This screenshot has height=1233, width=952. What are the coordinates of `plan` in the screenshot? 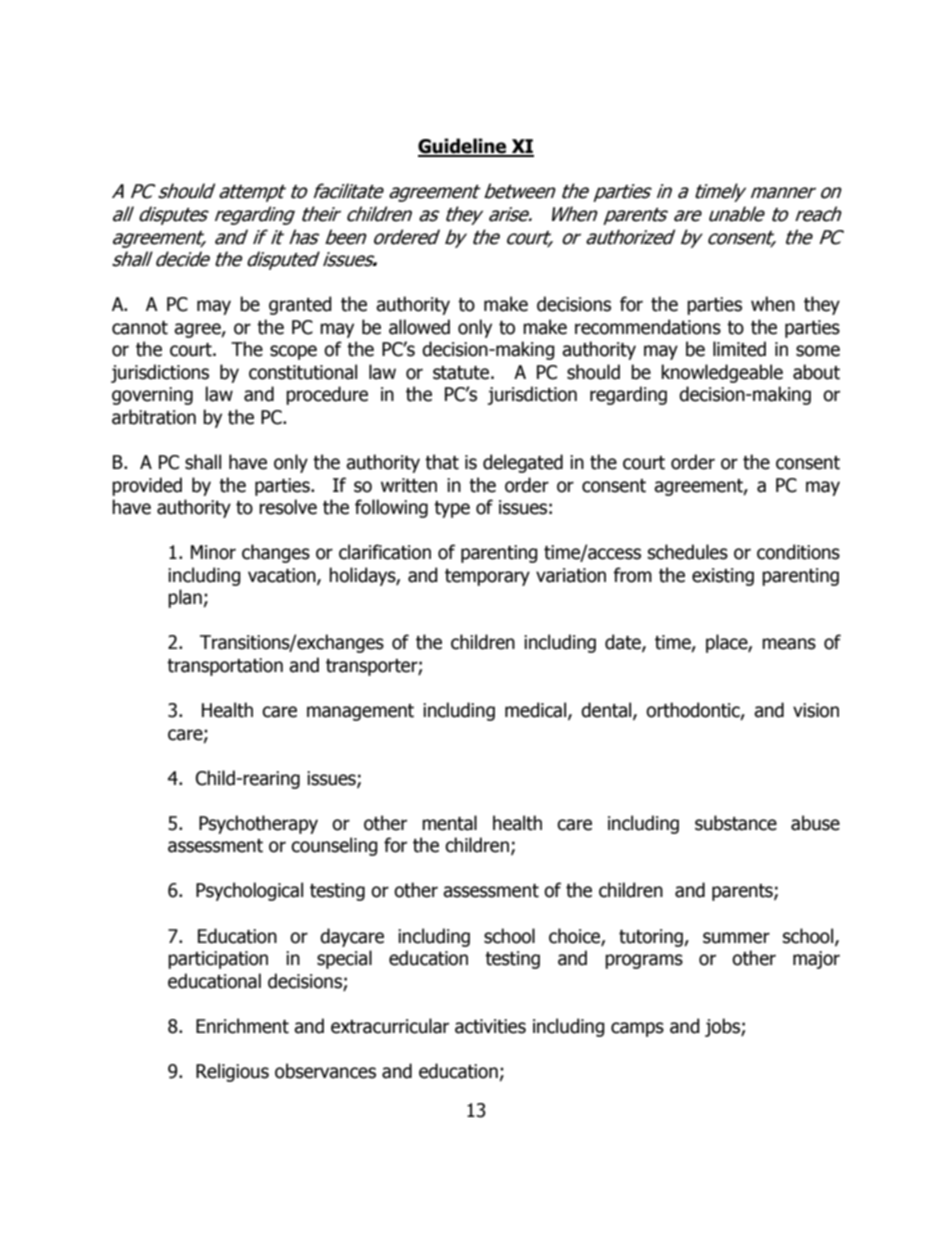 It's located at (185, 598).
